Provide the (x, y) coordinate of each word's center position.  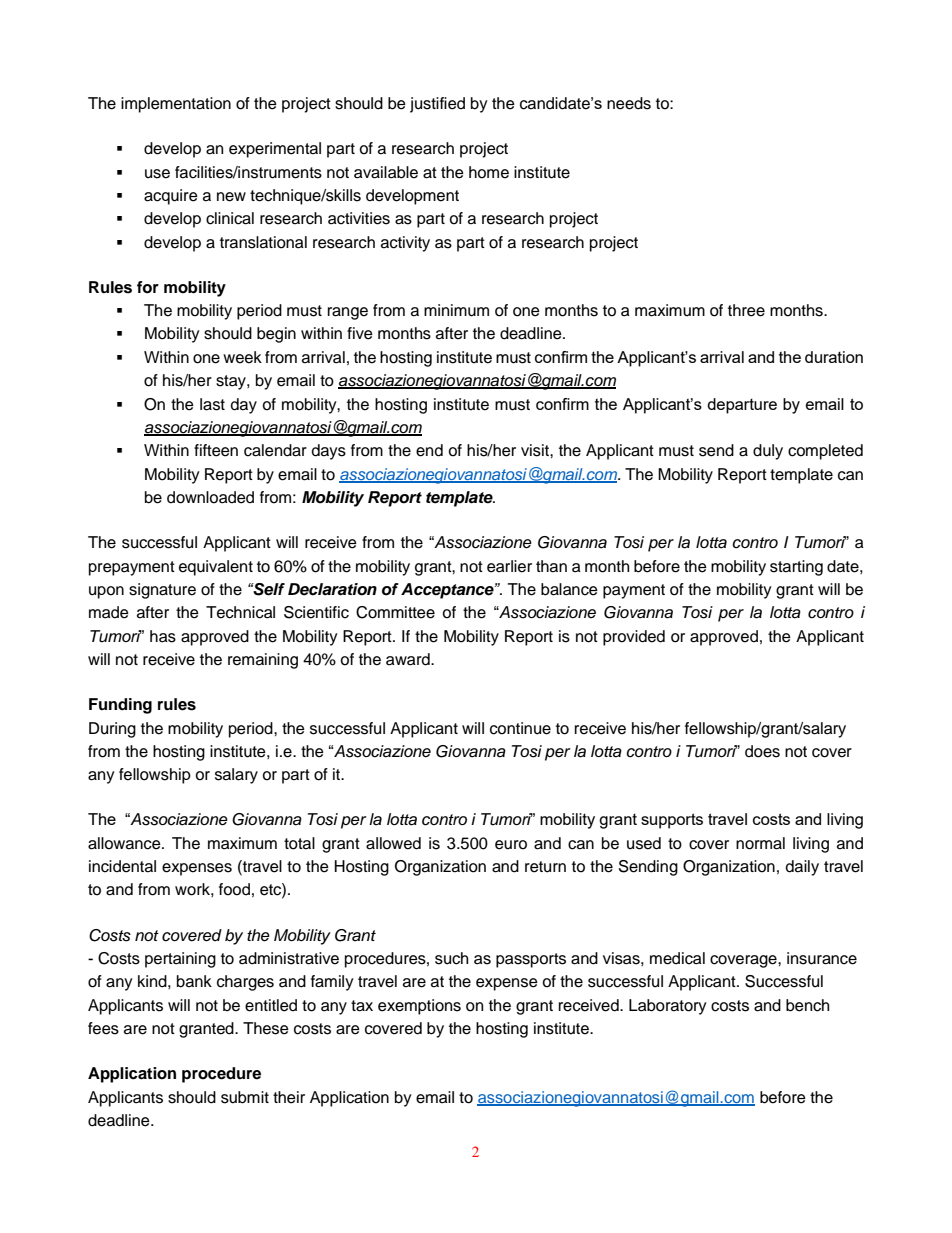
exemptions (419, 1007)
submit (245, 1097)
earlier (509, 566)
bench (807, 1005)
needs (629, 103)
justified (437, 105)
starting (796, 568)
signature (162, 591)
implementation (176, 105)
